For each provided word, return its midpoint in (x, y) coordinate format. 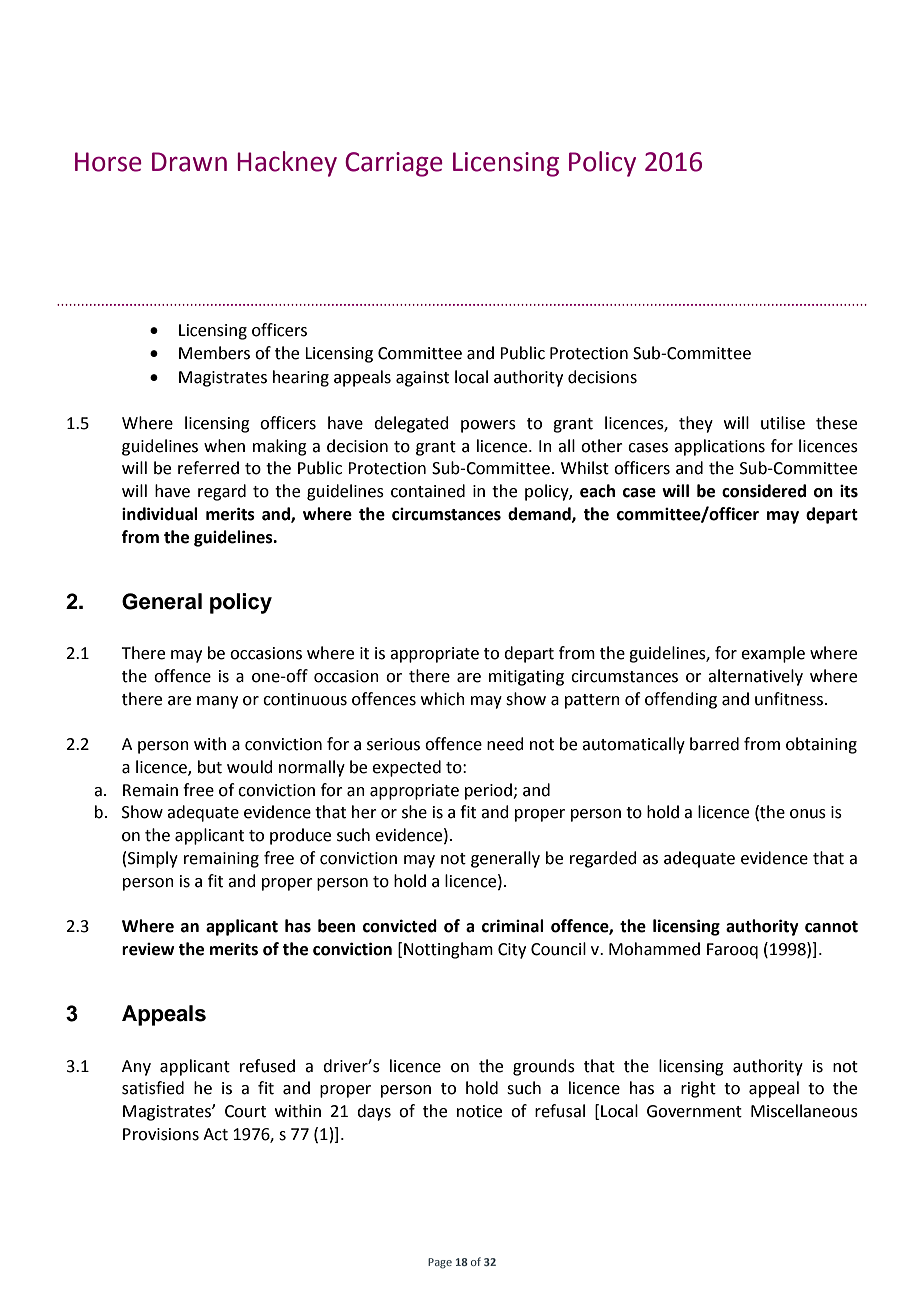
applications (719, 447)
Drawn (189, 162)
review (148, 949)
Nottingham (448, 950)
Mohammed (654, 949)
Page (440, 1263)
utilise (783, 423)
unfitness (790, 699)
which (443, 699)
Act (215, 1134)
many (217, 702)
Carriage (394, 164)
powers (488, 426)
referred (208, 468)
